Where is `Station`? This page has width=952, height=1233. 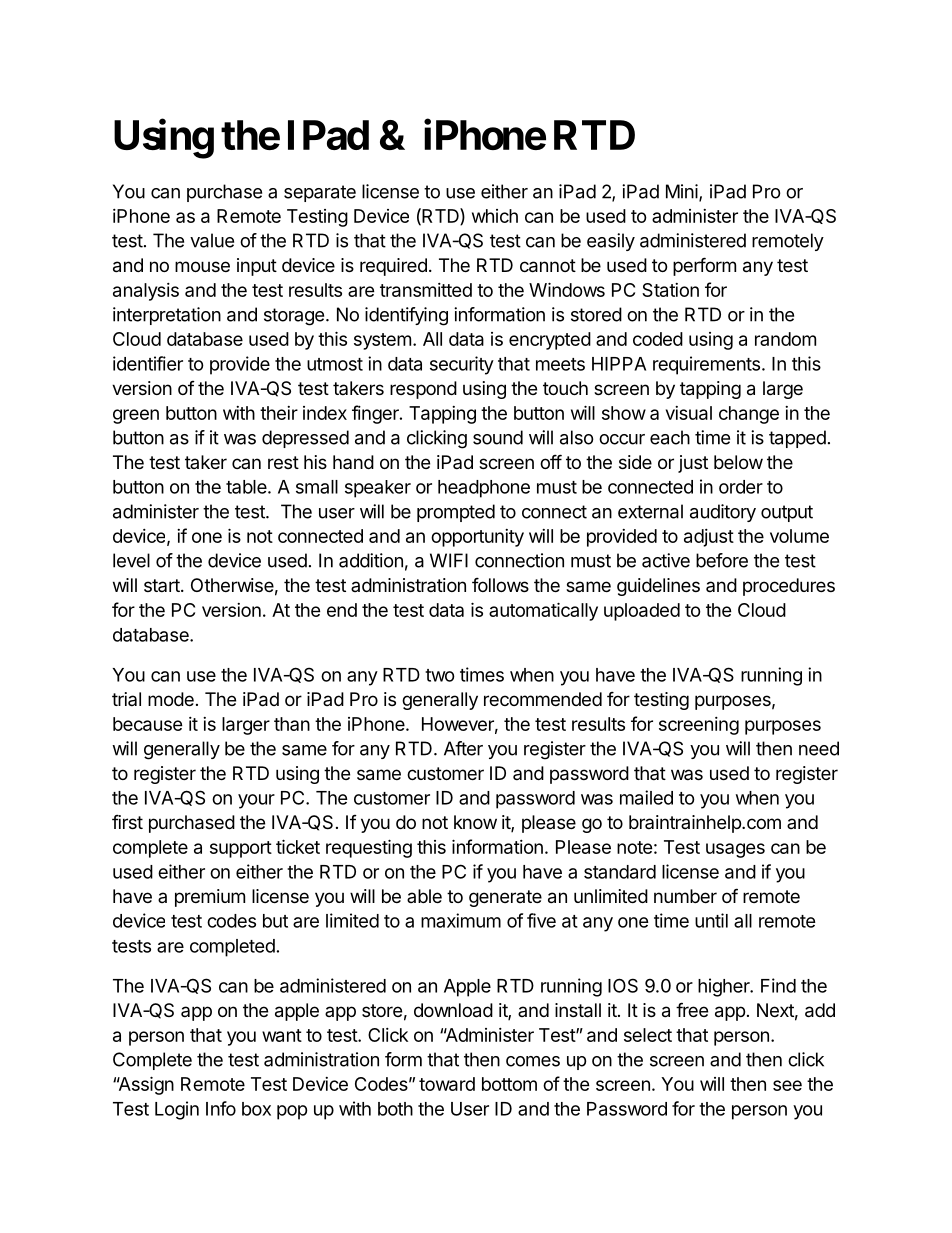 Station is located at coordinates (670, 290).
